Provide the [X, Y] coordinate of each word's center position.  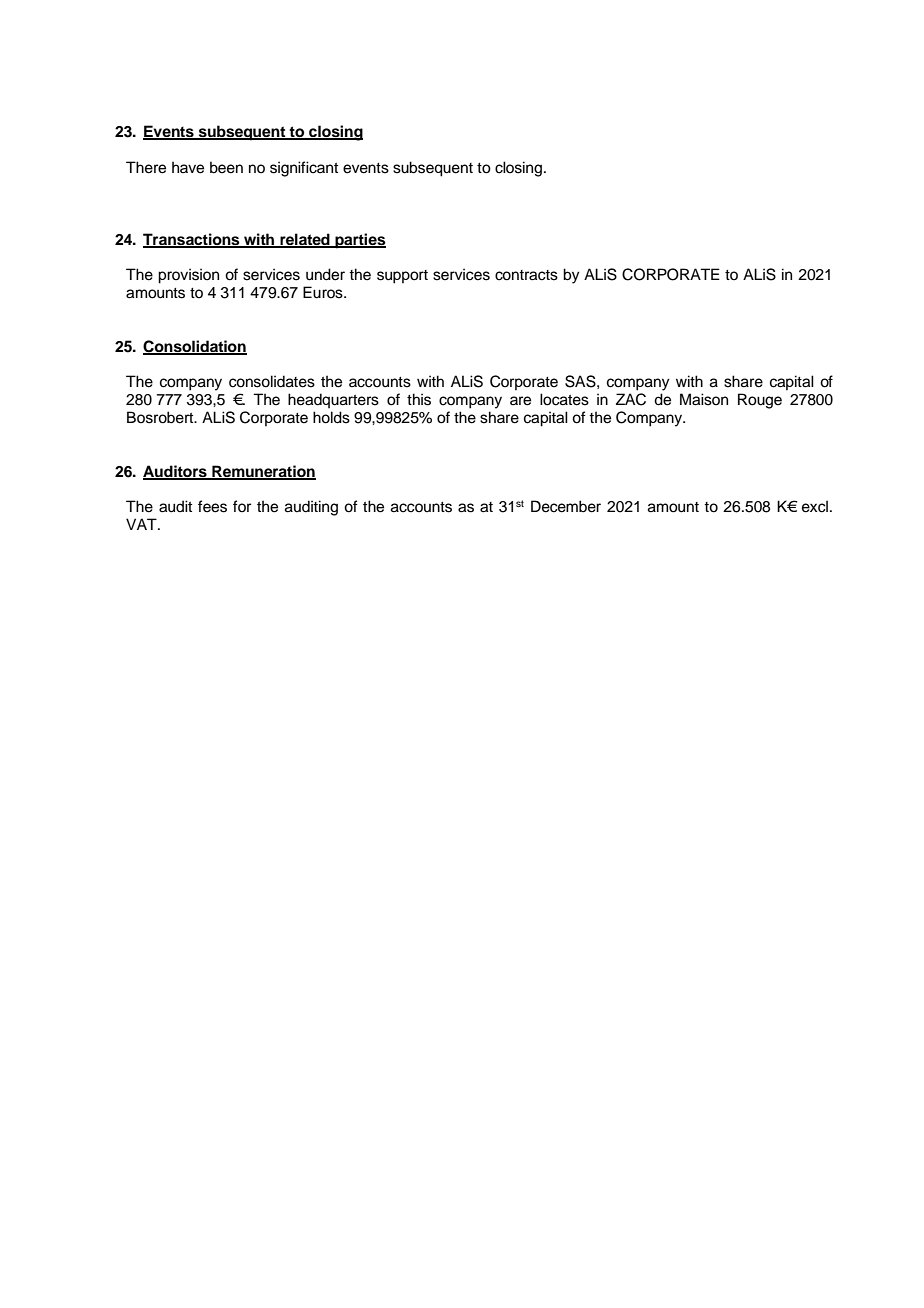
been [226, 167]
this [419, 399]
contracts [526, 275]
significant [304, 169]
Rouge [760, 401]
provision [188, 276]
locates [564, 399]
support [402, 277]
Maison [704, 399]
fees [212, 506]
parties [359, 241]
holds [331, 417]
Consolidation [195, 347]
